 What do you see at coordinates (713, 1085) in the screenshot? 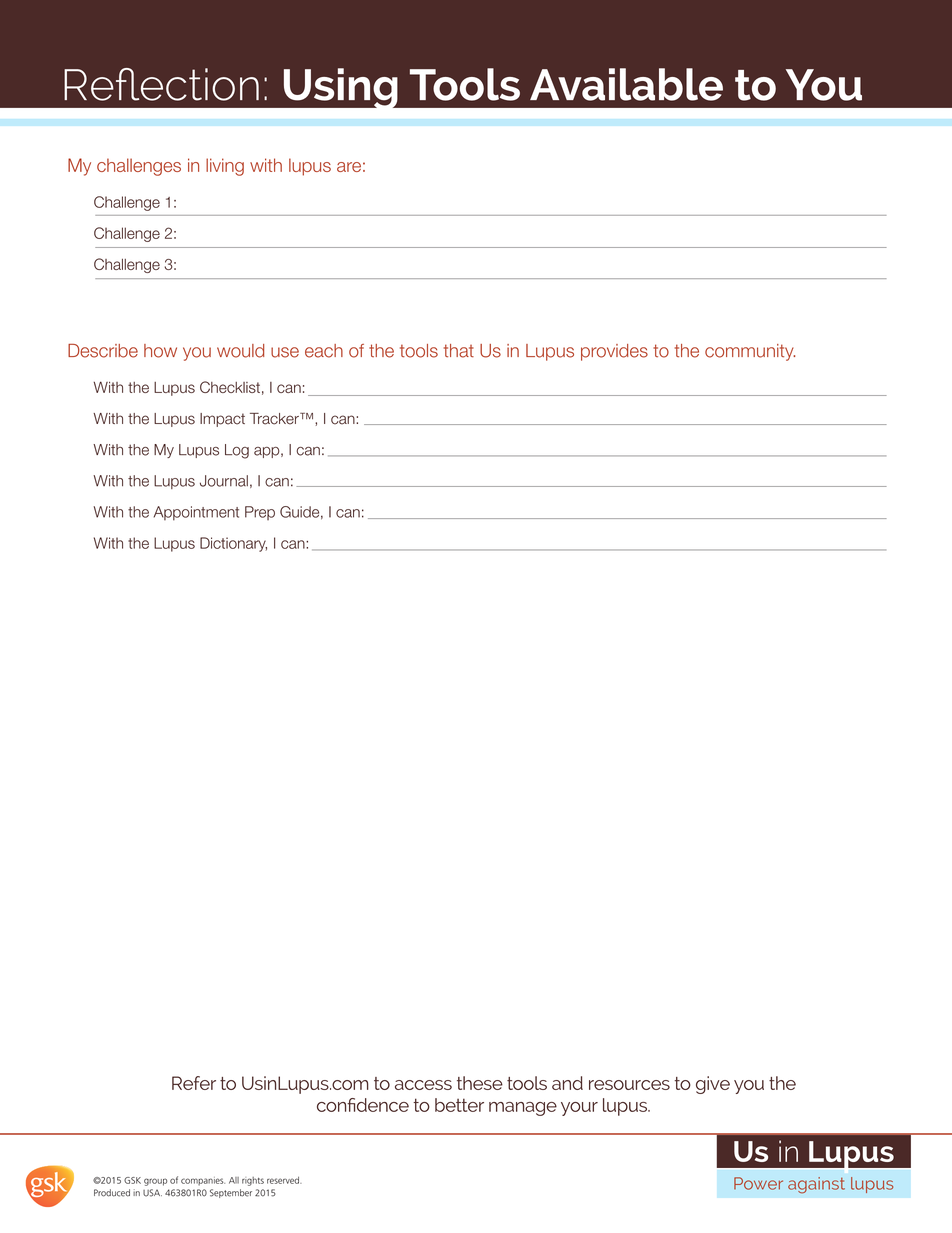
I see `give` at bounding box center [713, 1085].
